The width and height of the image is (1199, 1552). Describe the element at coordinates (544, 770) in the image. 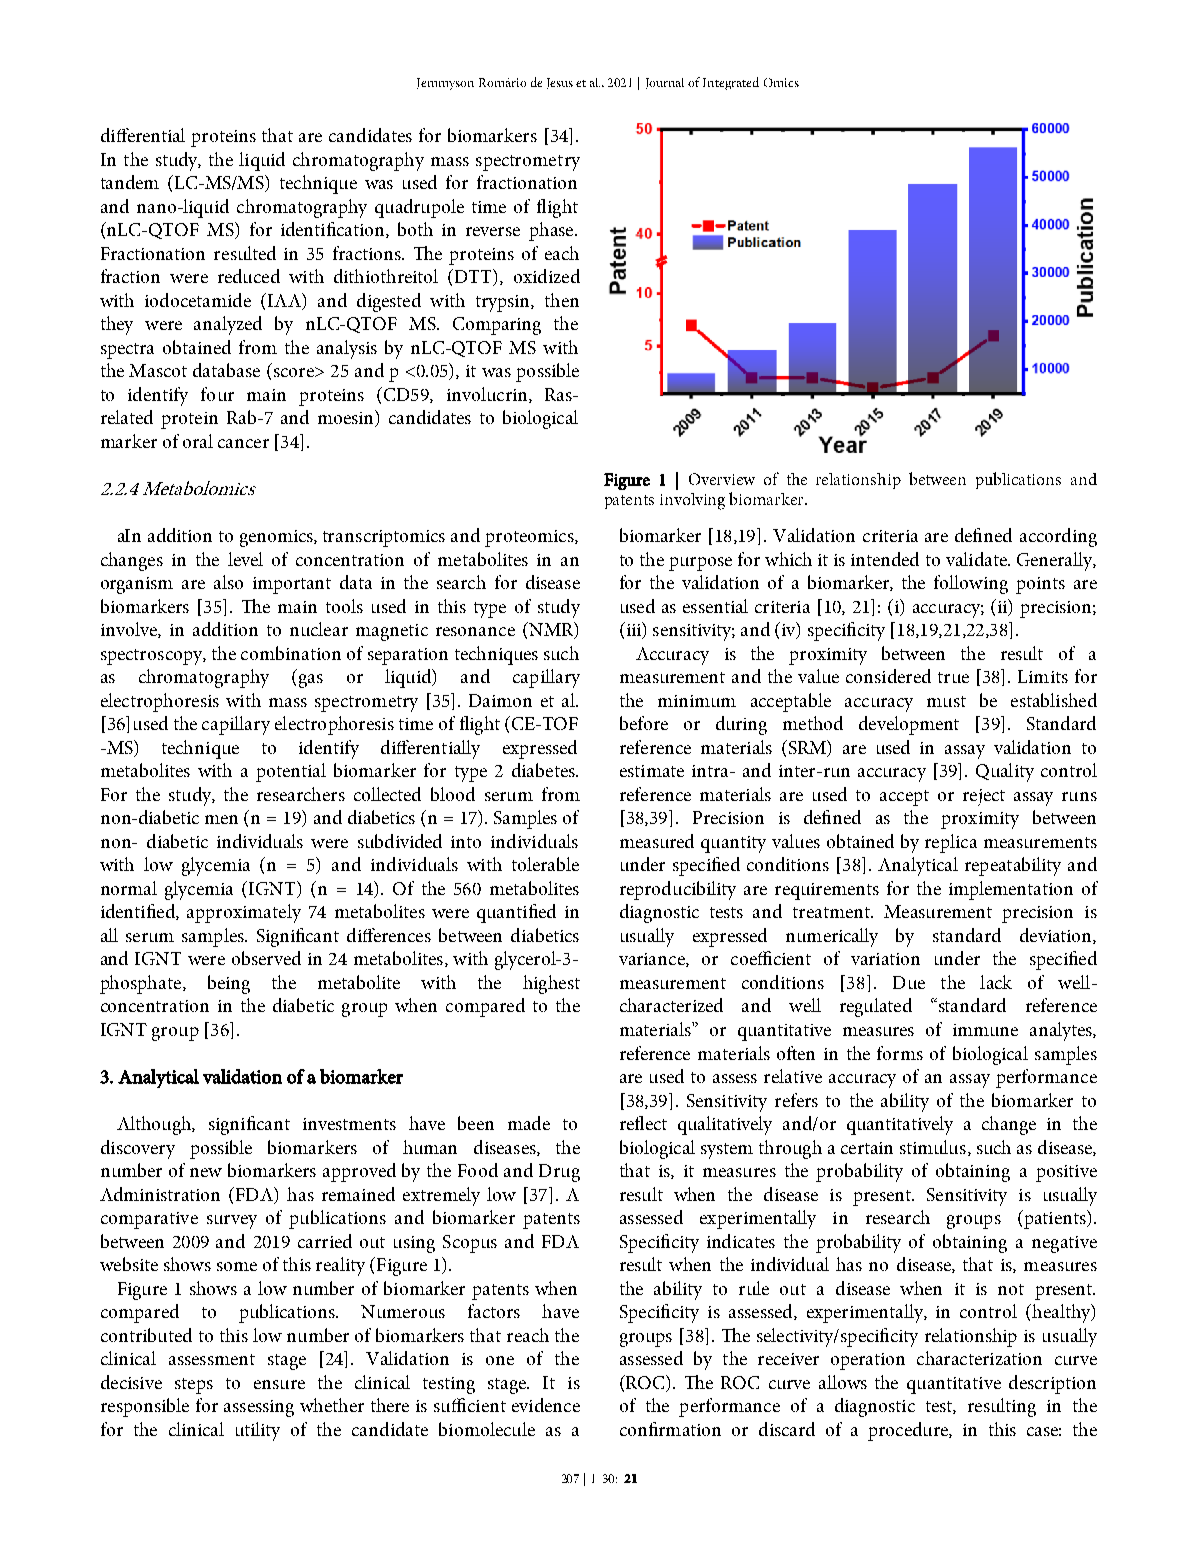

I see `diabetes` at that location.
